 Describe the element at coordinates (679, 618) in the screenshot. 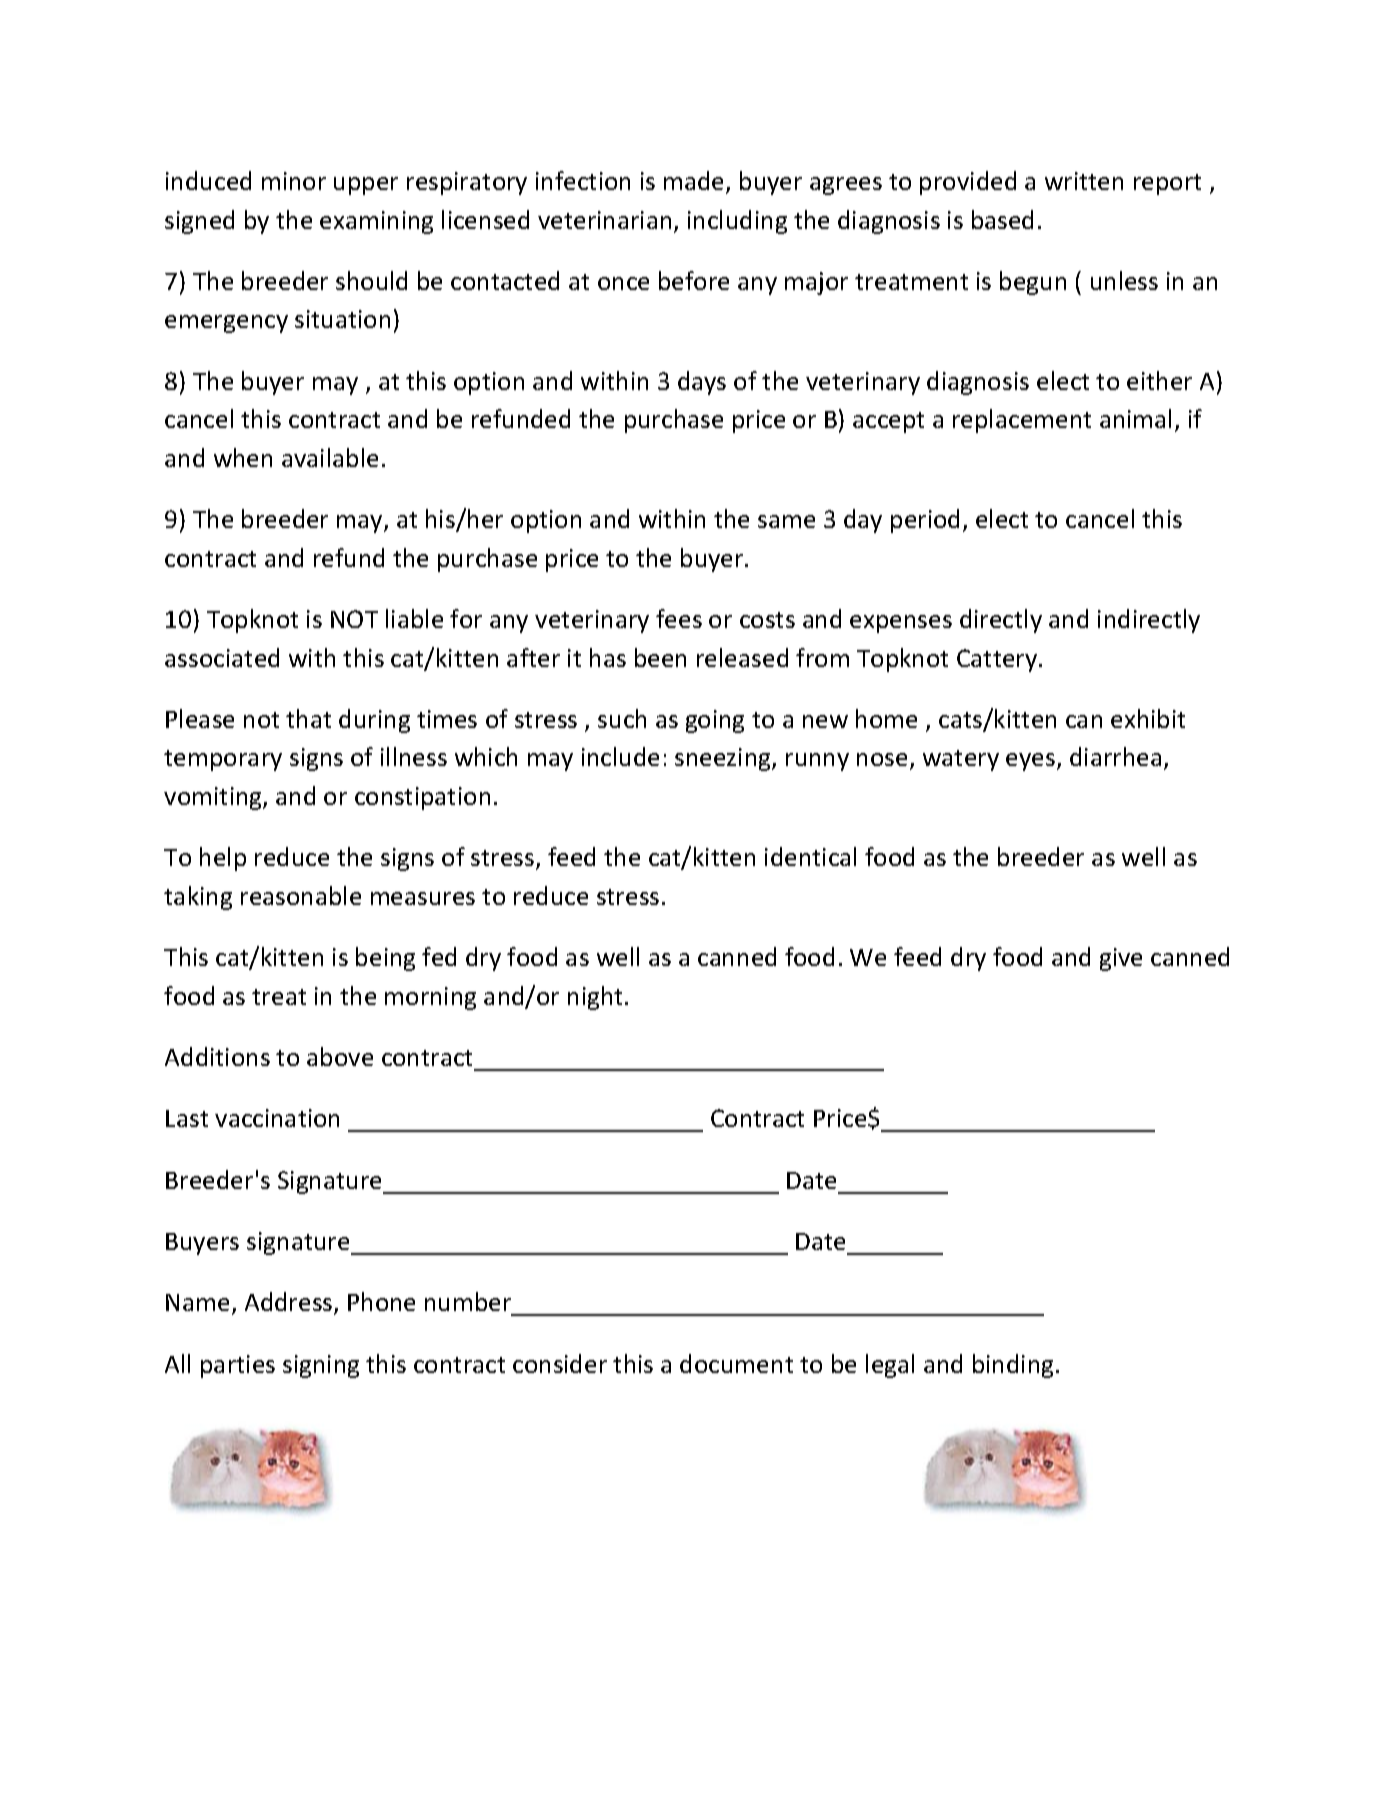

I see `fees` at that location.
